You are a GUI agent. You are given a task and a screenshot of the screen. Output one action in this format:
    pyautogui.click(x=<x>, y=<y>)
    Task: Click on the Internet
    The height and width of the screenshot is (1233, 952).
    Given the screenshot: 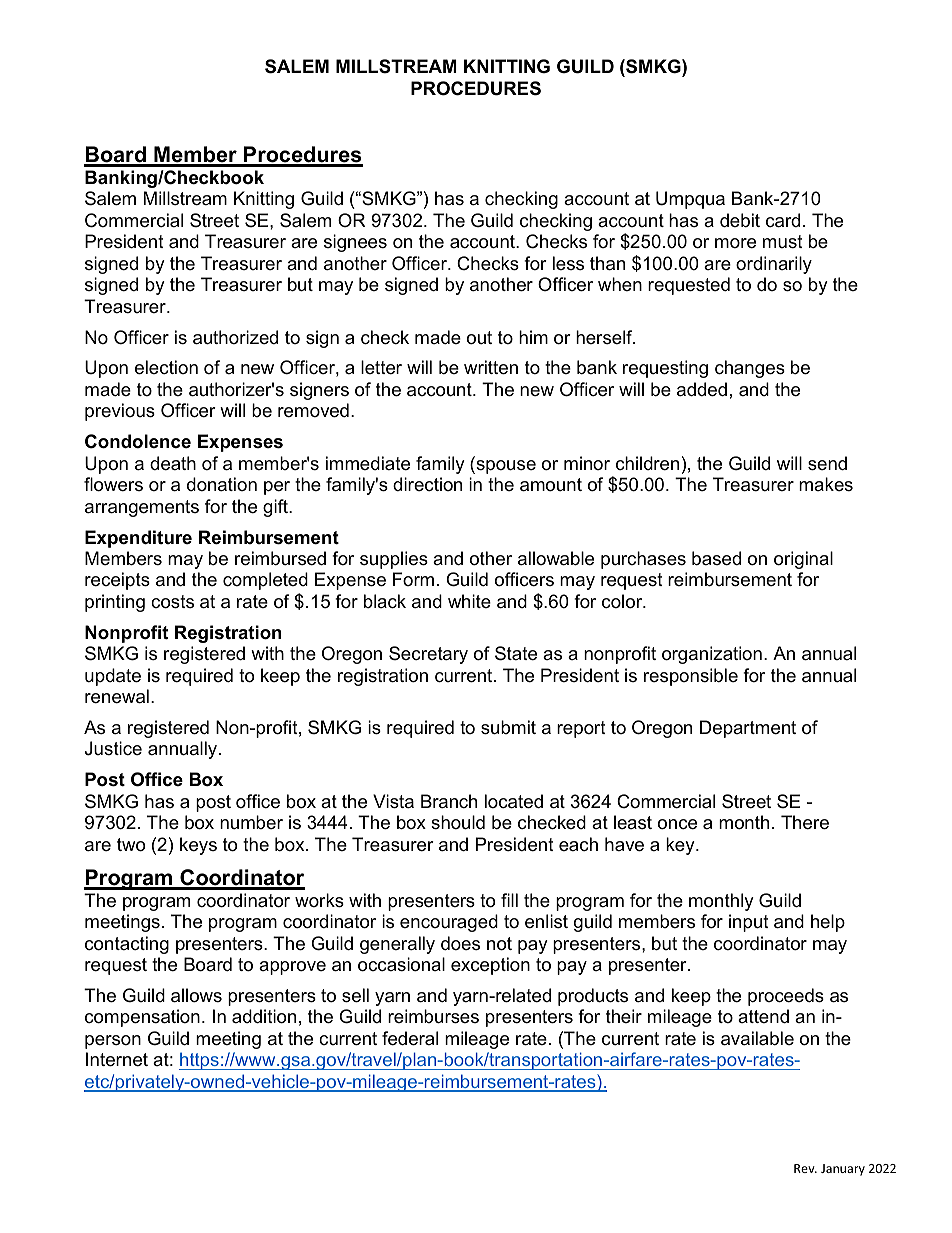 What is the action you would take?
    pyautogui.click(x=117, y=1059)
